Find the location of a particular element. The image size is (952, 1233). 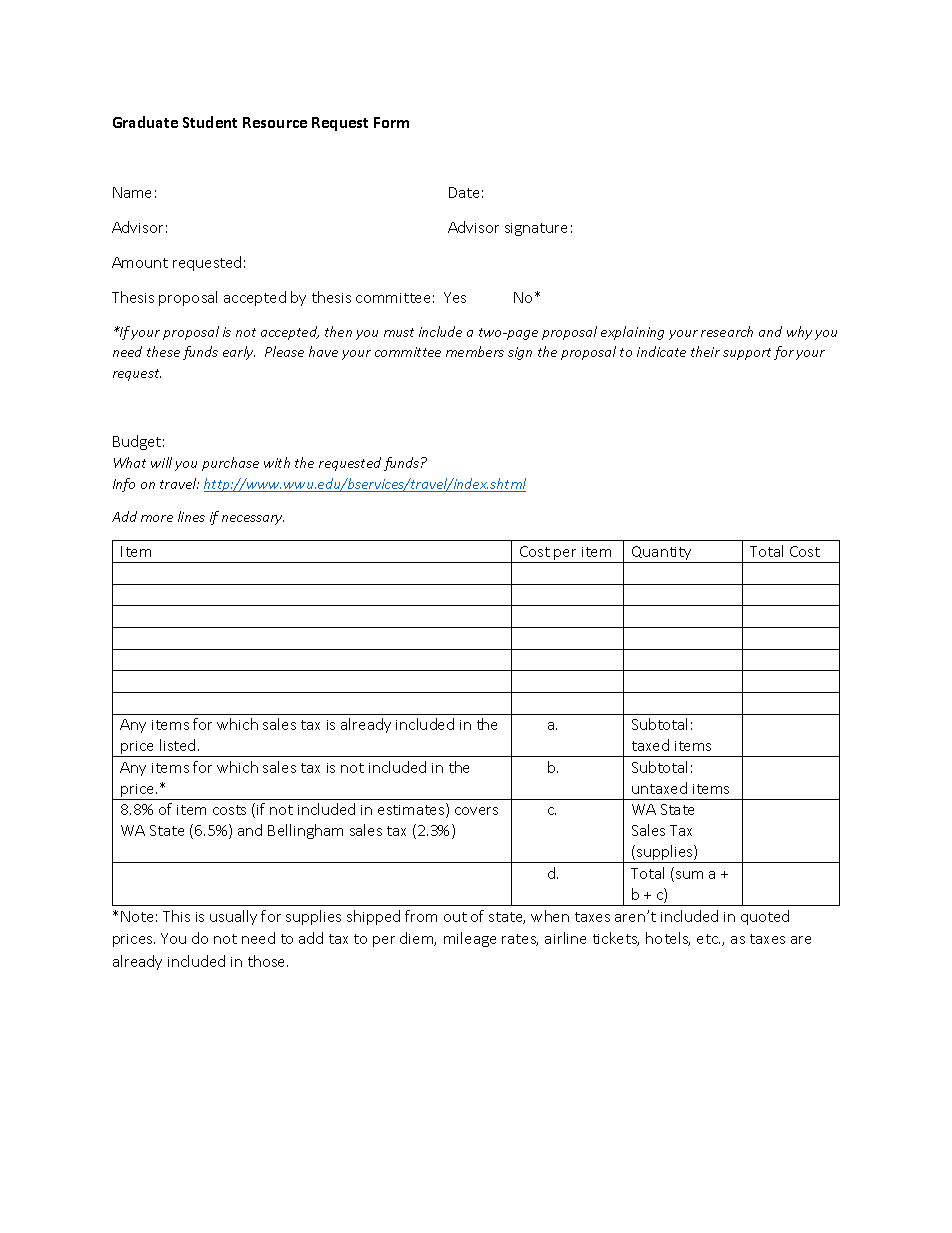

lines is located at coordinates (191, 516).
